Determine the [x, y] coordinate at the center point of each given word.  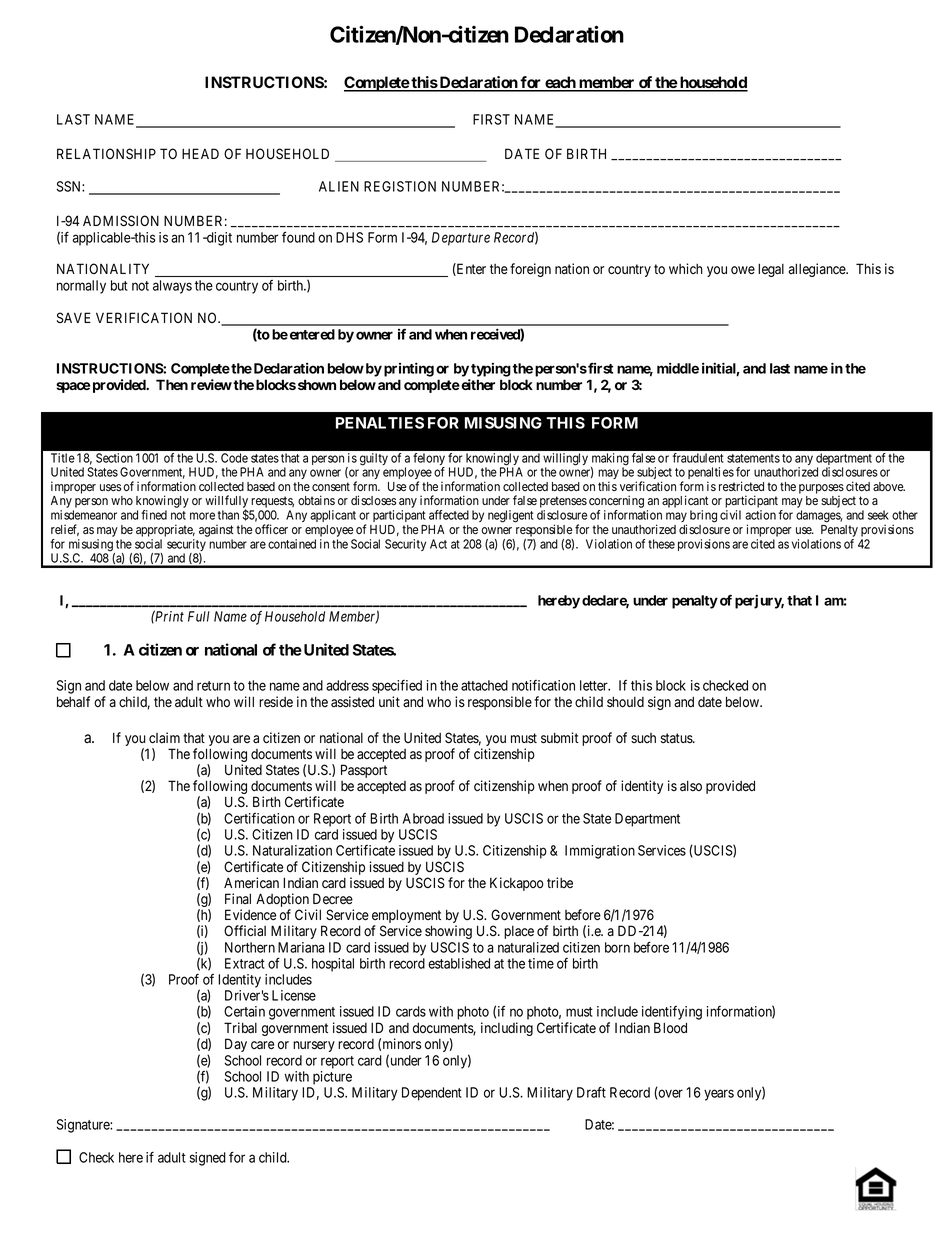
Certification [259, 818]
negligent [511, 516]
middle [678, 368]
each [560, 83]
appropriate [165, 530]
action [760, 515]
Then [172, 384]
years [719, 1095]
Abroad [423, 818]
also [691, 786]
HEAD [200, 153]
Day [236, 1045]
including [507, 1029]
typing [491, 370]
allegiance [818, 270]
